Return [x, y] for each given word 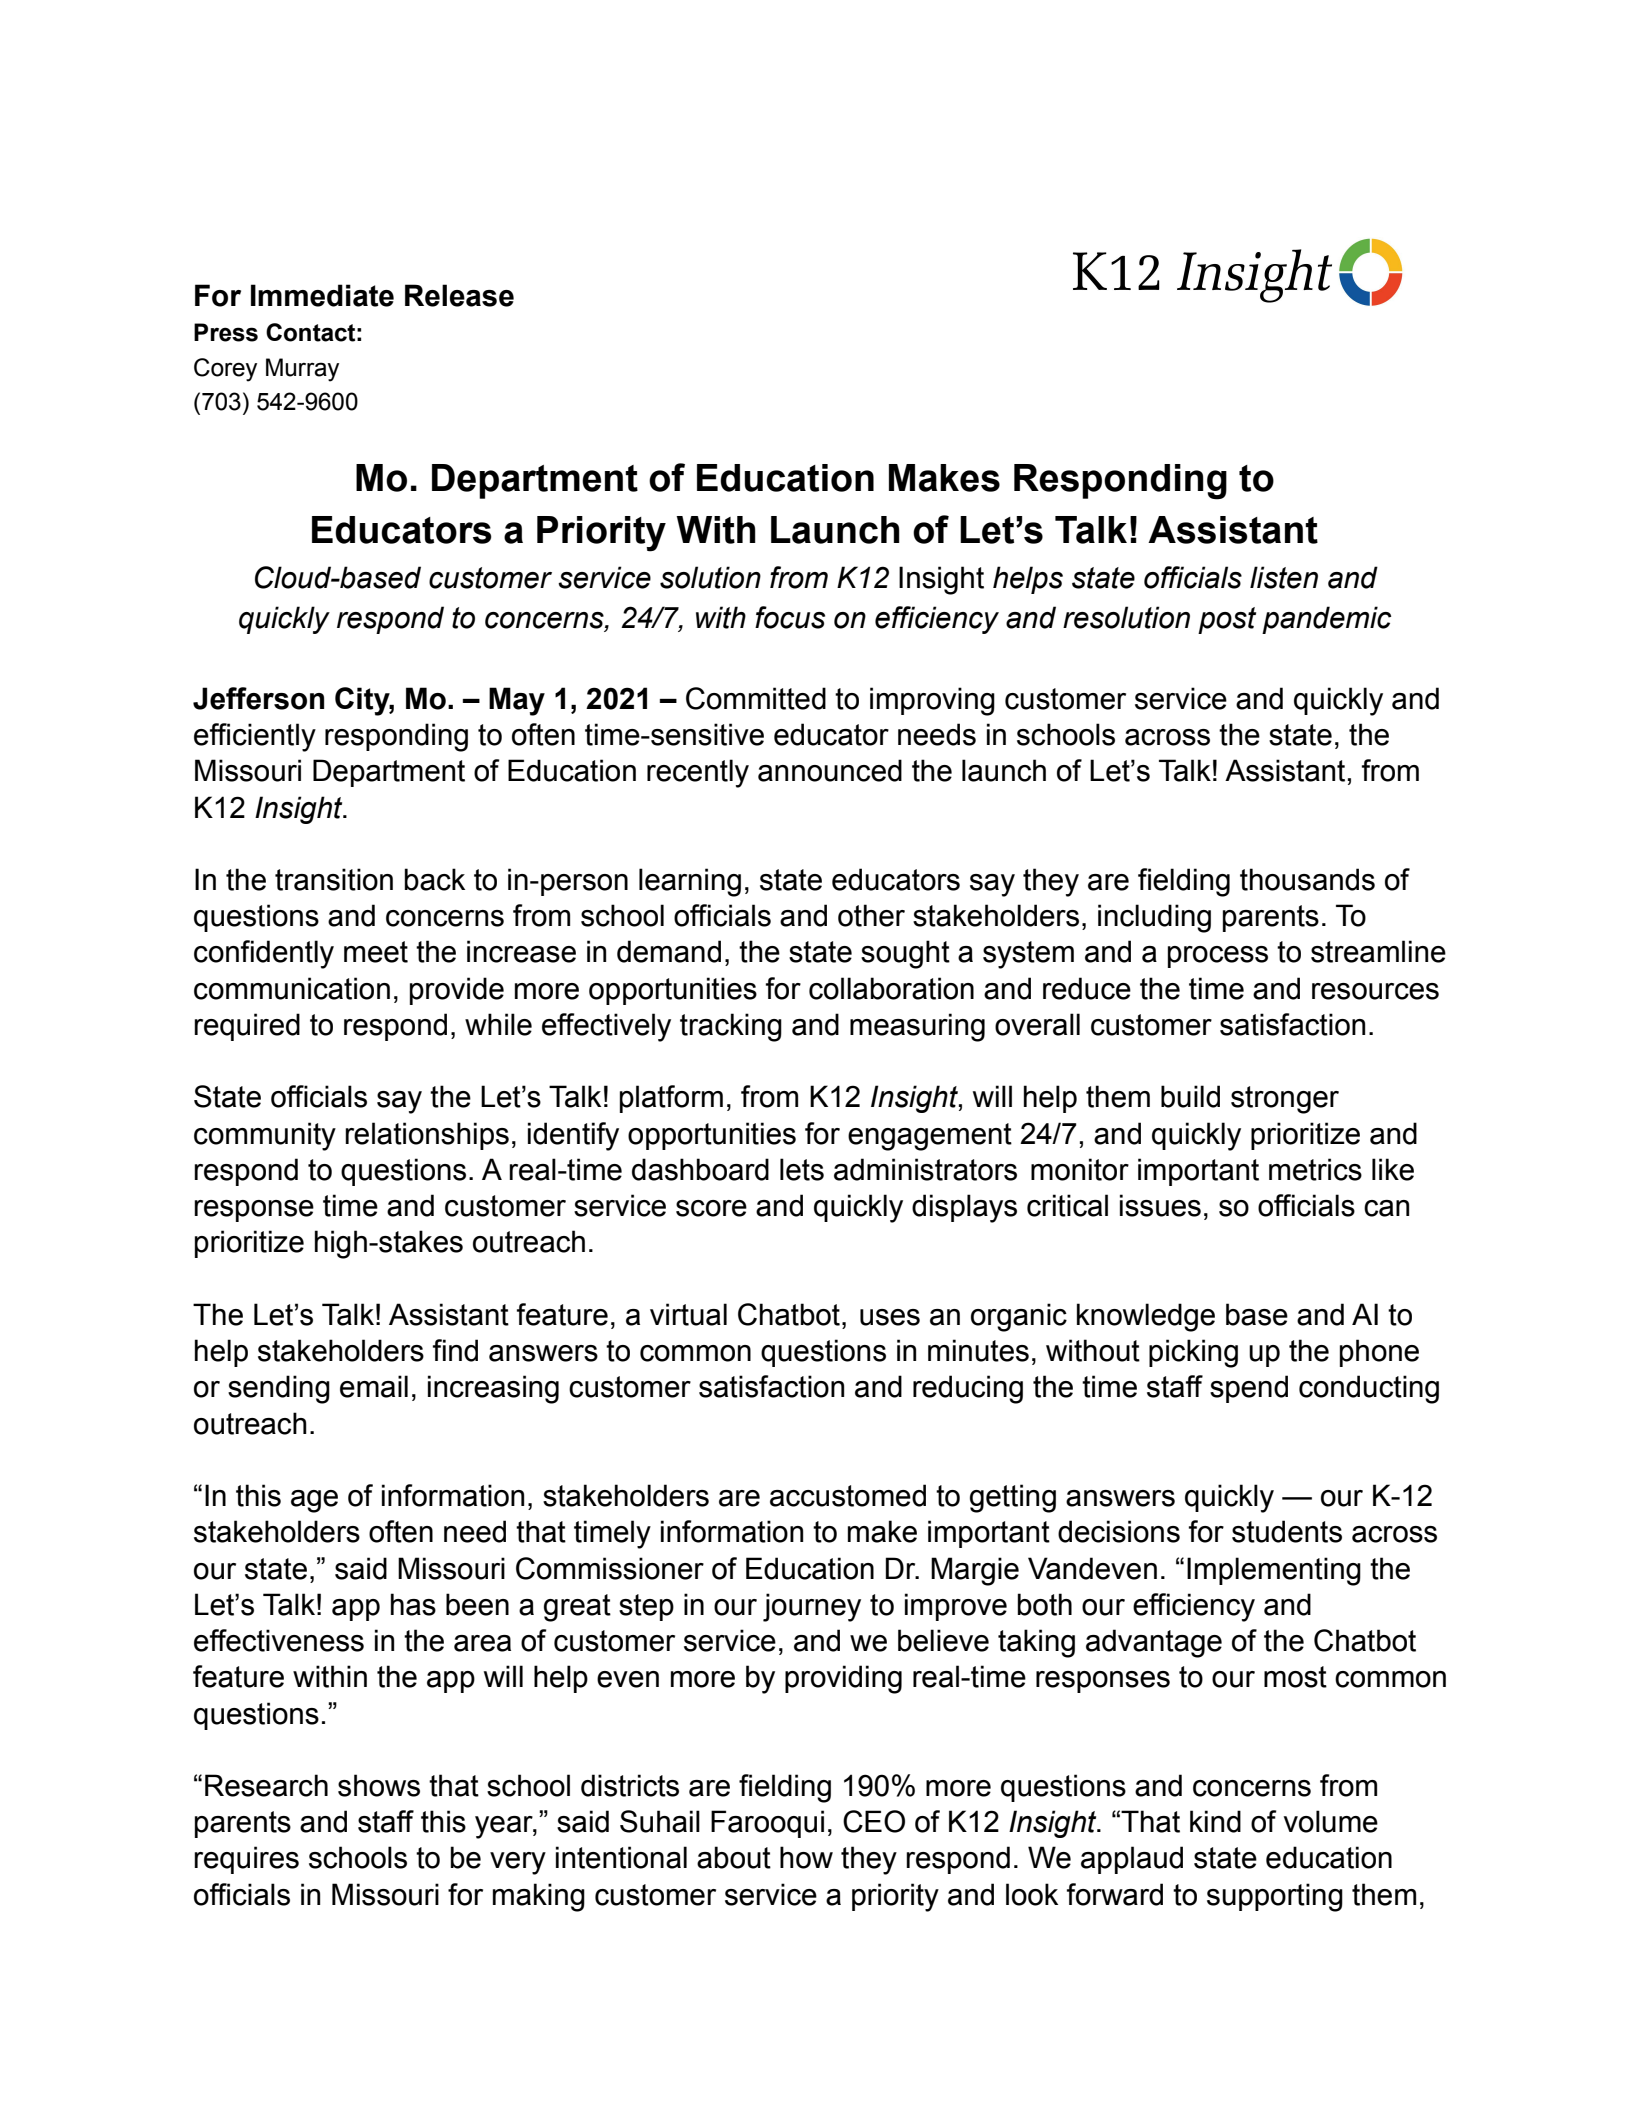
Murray [302, 370]
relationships [427, 1136]
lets [802, 1169]
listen [1284, 577]
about [734, 1857]
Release [459, 295]
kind [1215, 1821]
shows [379, 1785]
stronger [1285, 1100]
